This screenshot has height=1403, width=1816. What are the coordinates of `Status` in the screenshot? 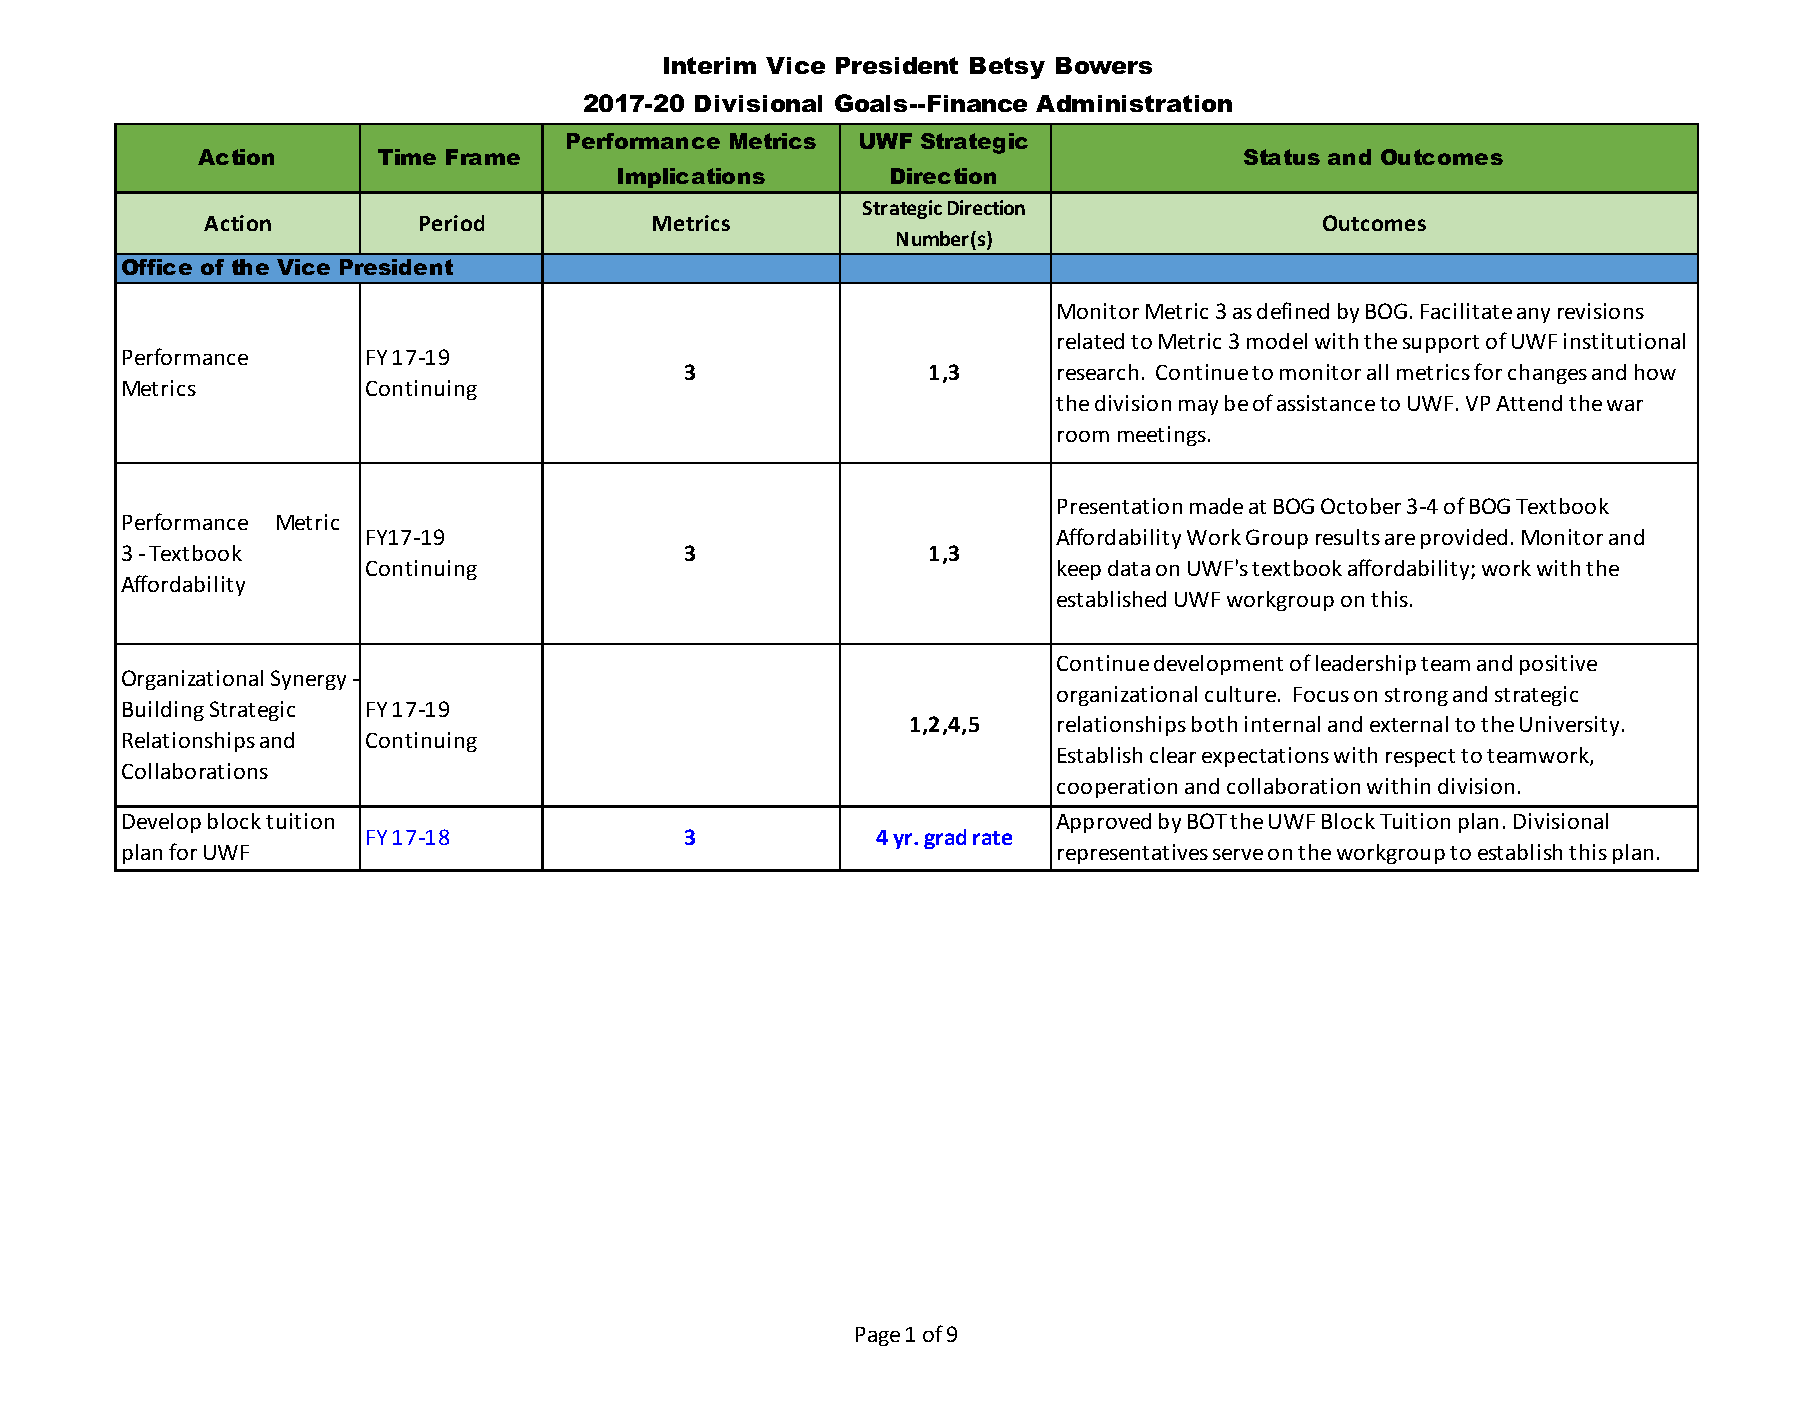 It's located at (1282, 157).
